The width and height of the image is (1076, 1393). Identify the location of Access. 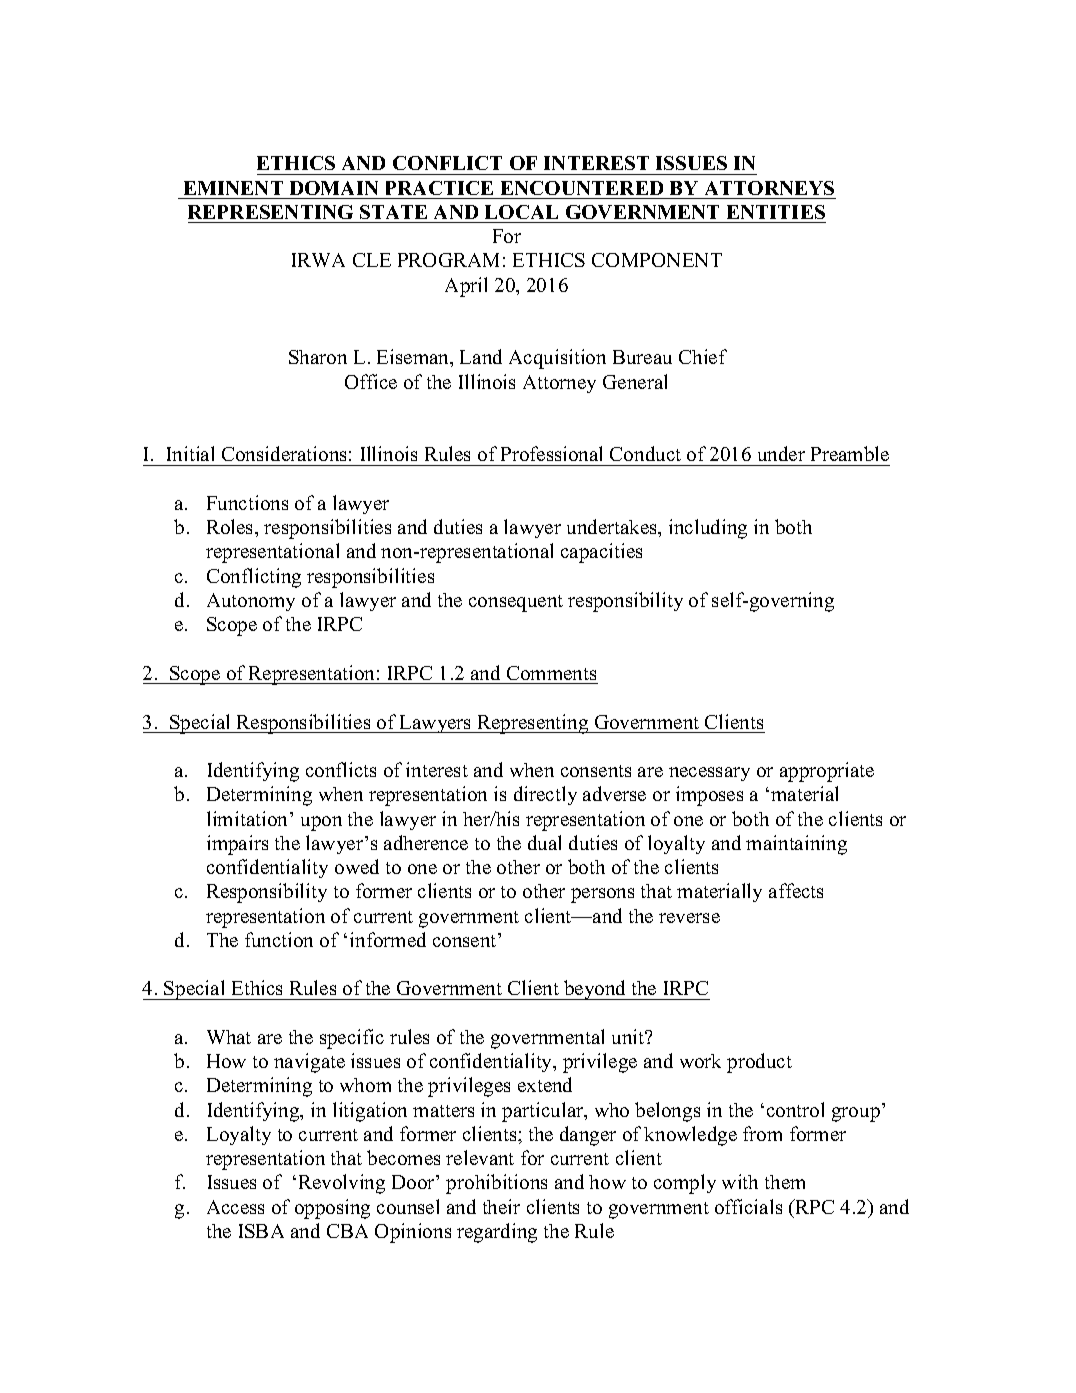
(235, 1207).
